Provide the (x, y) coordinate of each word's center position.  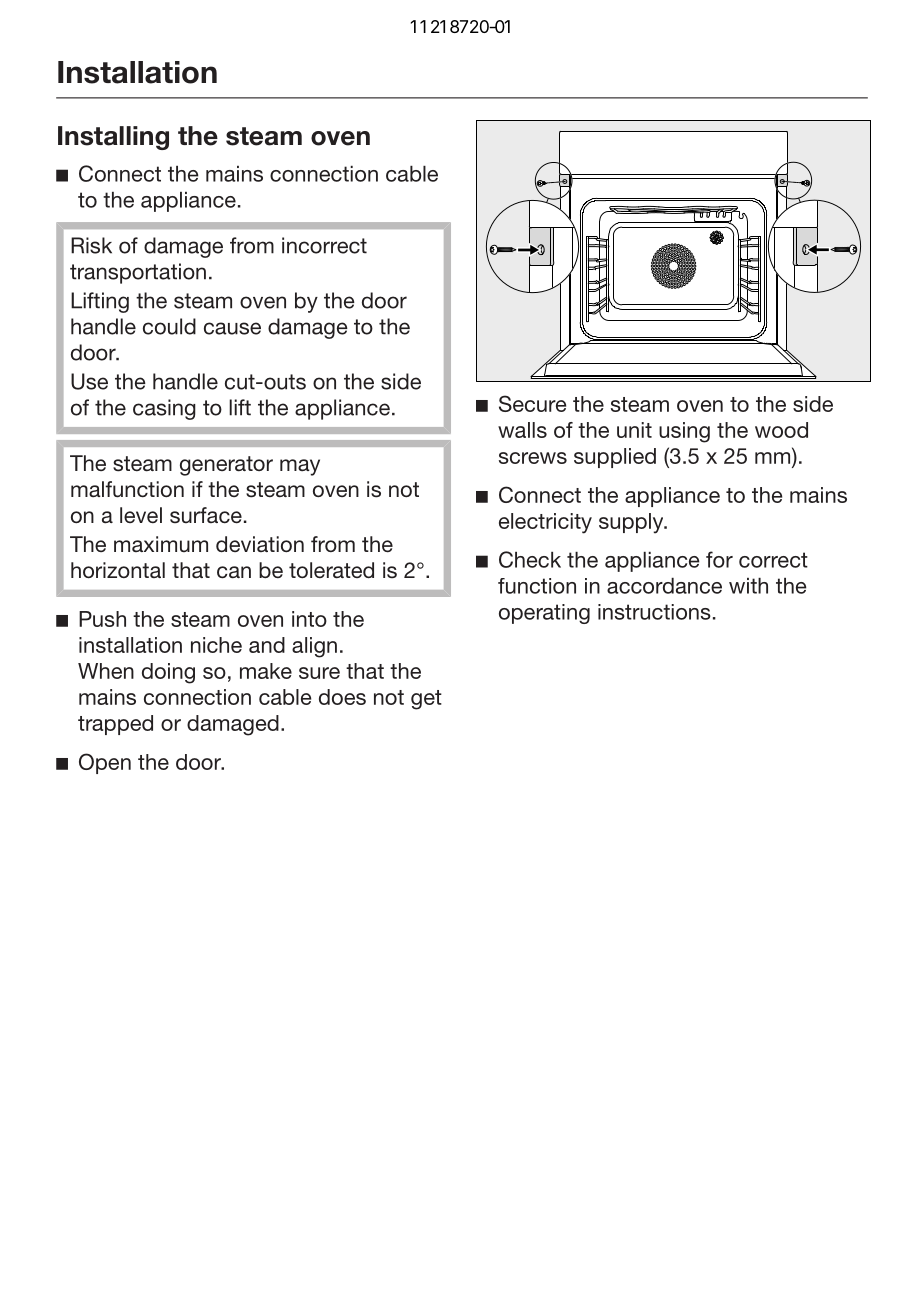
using (684, 432)
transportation (138, 273)
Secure (532, 403)
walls (522, 430)
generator (226, 466)
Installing (113, 138)
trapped (115, 725)
